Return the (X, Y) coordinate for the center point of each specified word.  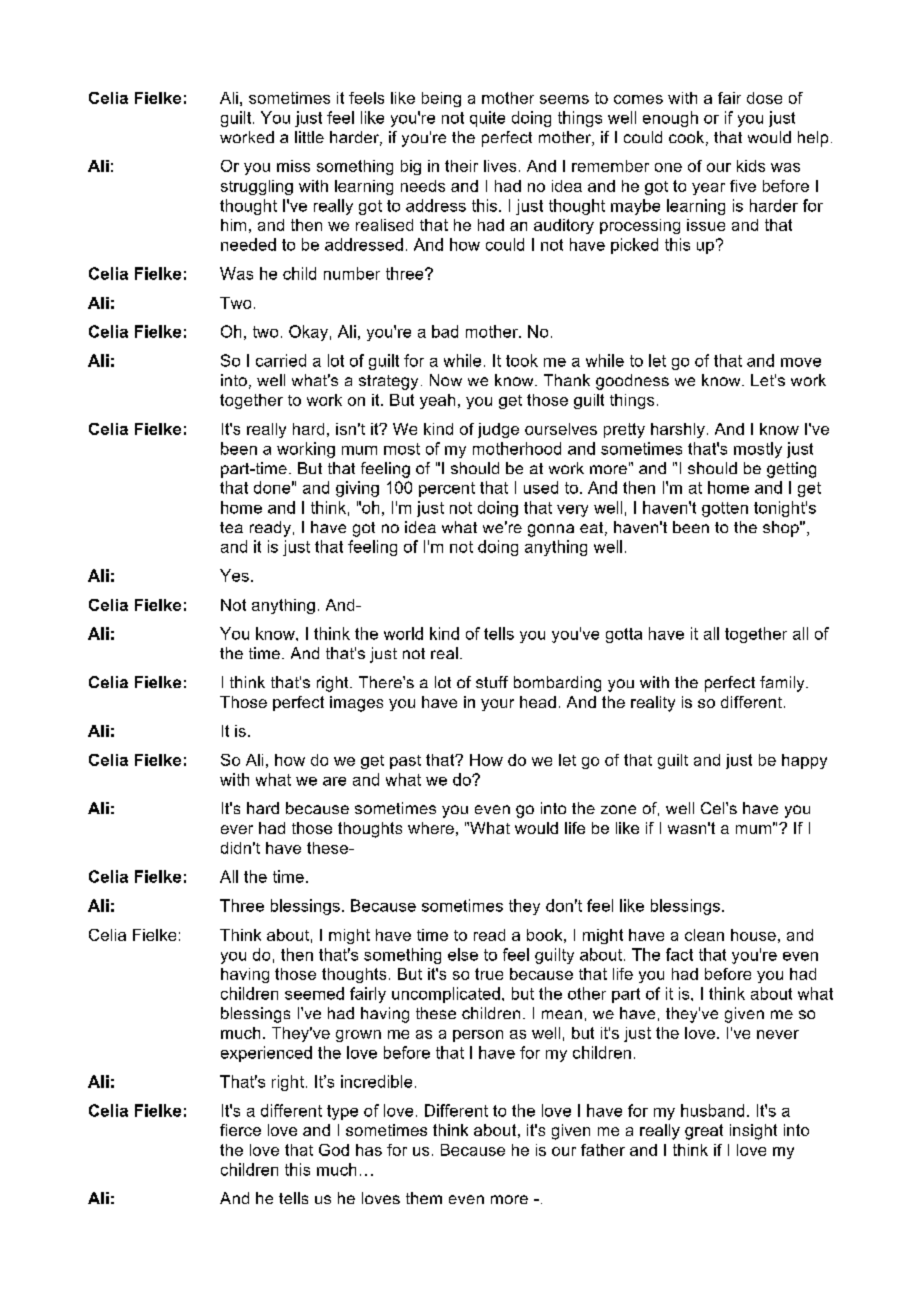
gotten (725, 509)
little (309, 137)
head (538, 702)
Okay (308, 333)
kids (751, 166)
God (334, 1150)
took (522, 360)
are (334, 781)
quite (487, 119)
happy (804, 761)
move (801, 362)
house (753, 935)
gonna (551, 530)
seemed (314, 993)
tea (231, 527)
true (489, 974)
